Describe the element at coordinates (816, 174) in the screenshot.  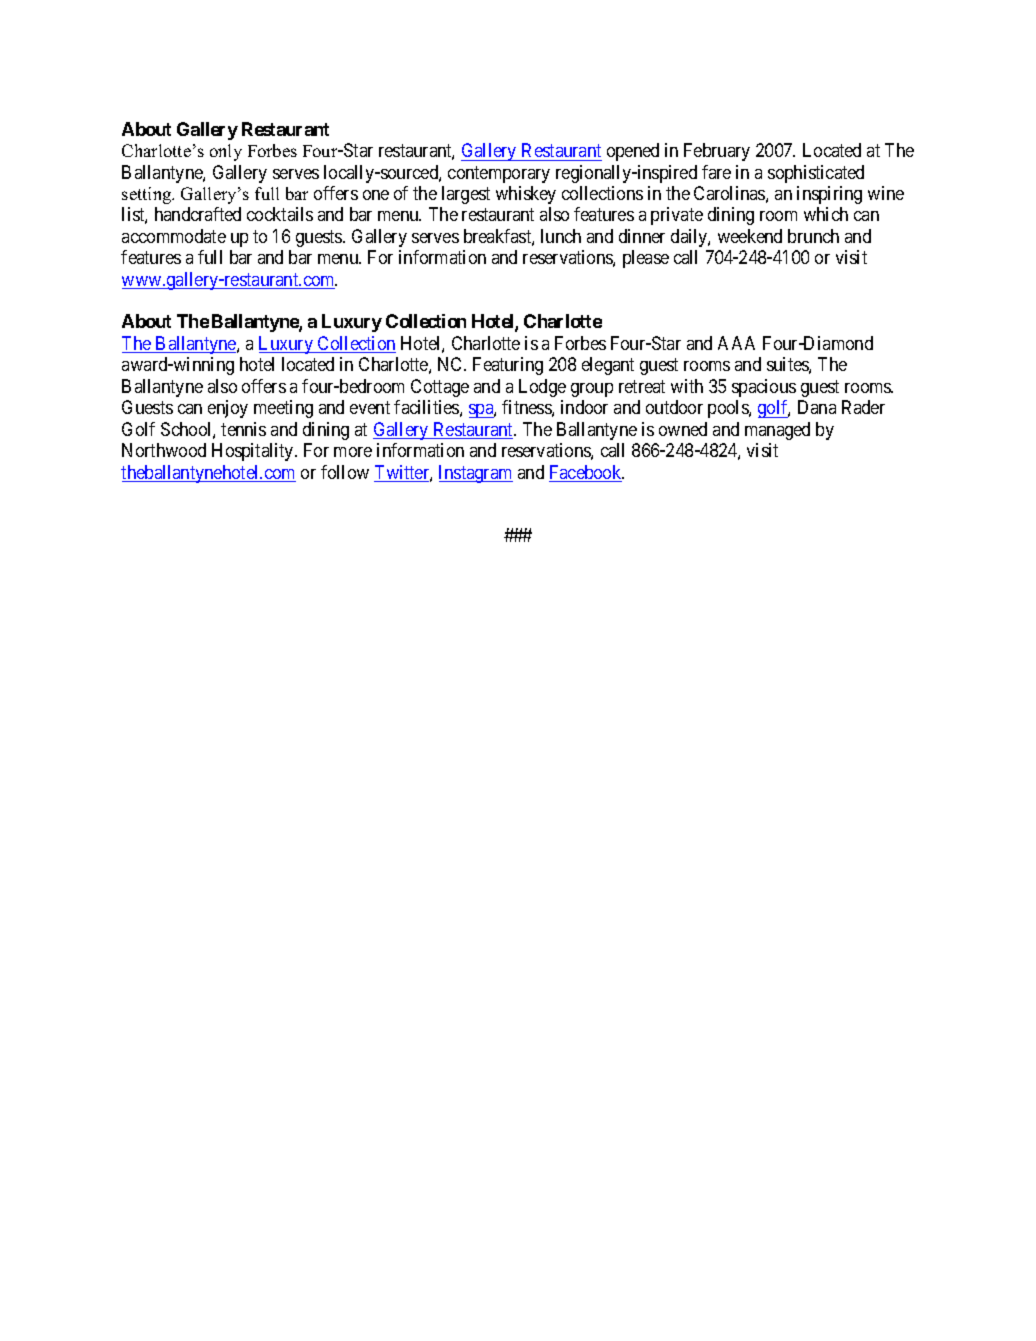
I see `sophisticated` at that location.
